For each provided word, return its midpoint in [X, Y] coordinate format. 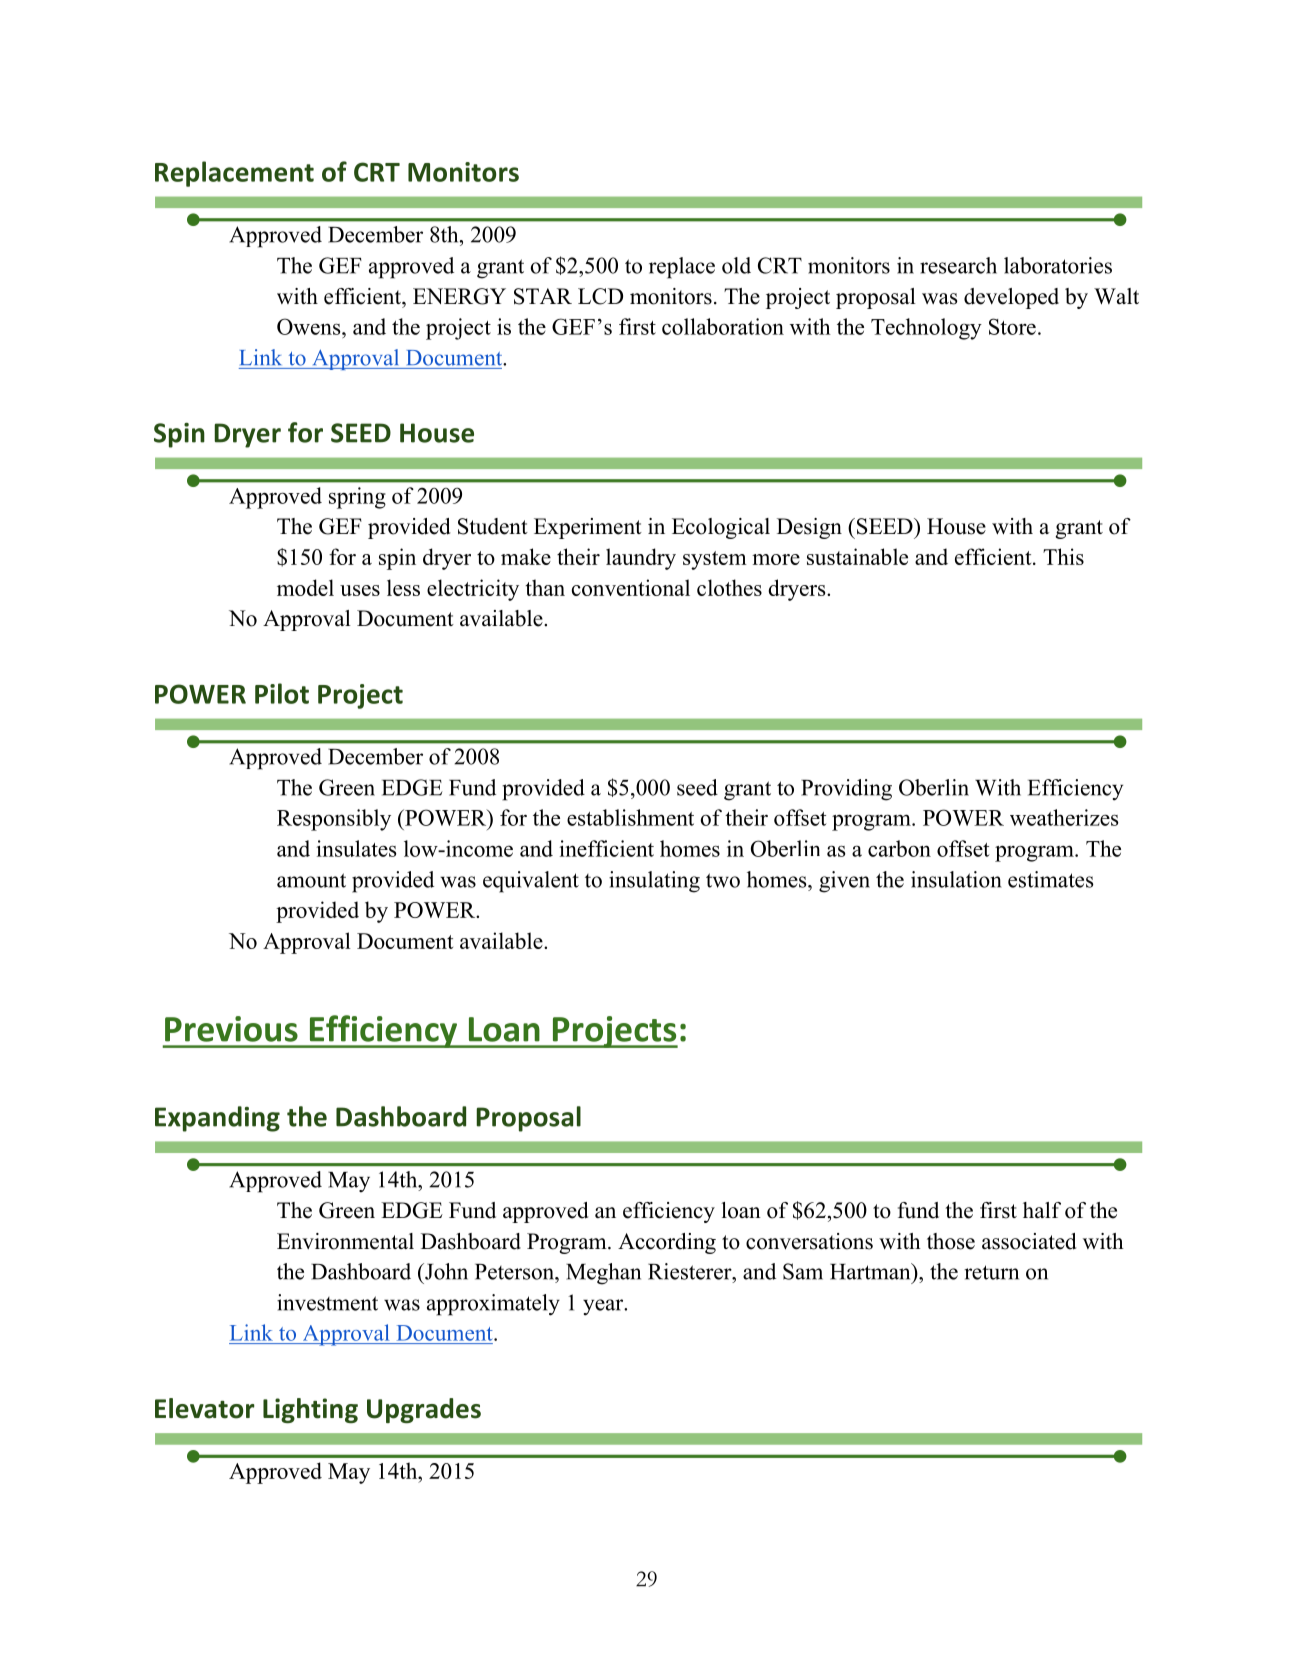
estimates [1051, 879]
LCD [600, 296]
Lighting [310, 1410]
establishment [630, 817]
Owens [310, 326]
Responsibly [334, 820]
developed [1011, 298]
